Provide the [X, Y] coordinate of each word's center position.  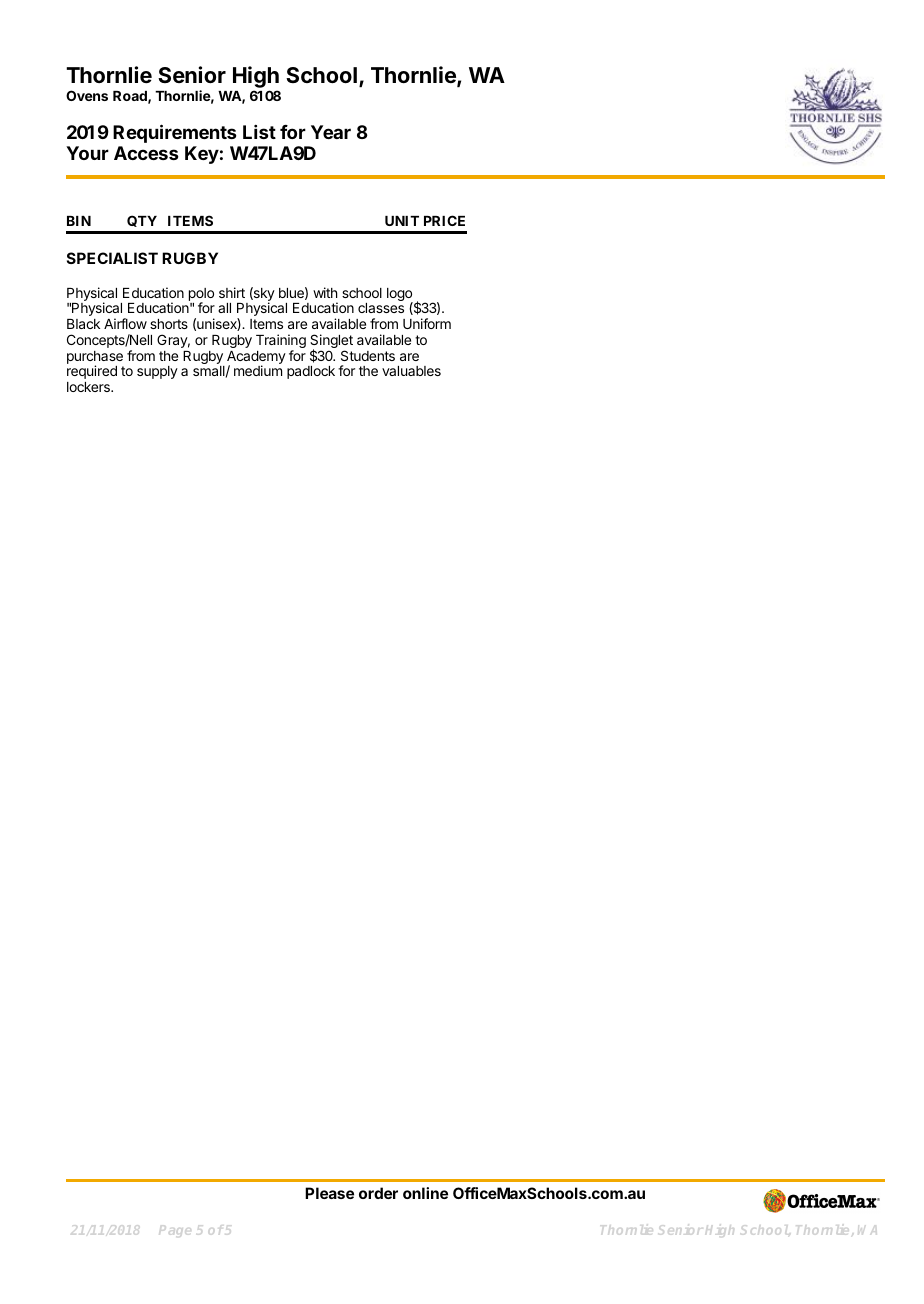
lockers [89, 387]
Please [329, 1193]
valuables [411, 371]
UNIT [402, 221]
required [92, 372]
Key [202, 155]
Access [146, 153]
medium [258, 370]
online [425, 1193]
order [378, 1193]
